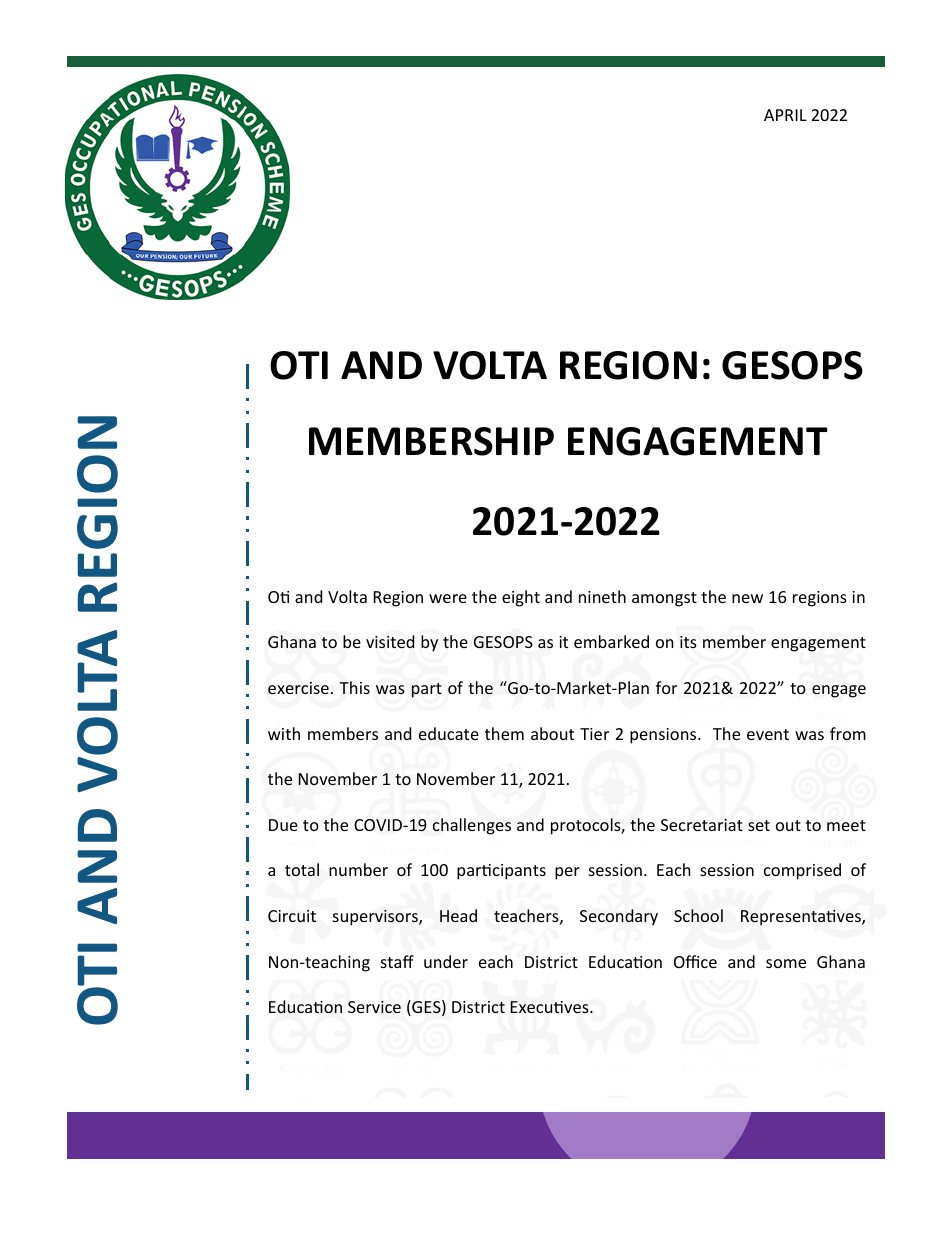  Describe the element at coordinates (688, 642) in the document. I see `its` at that location.
